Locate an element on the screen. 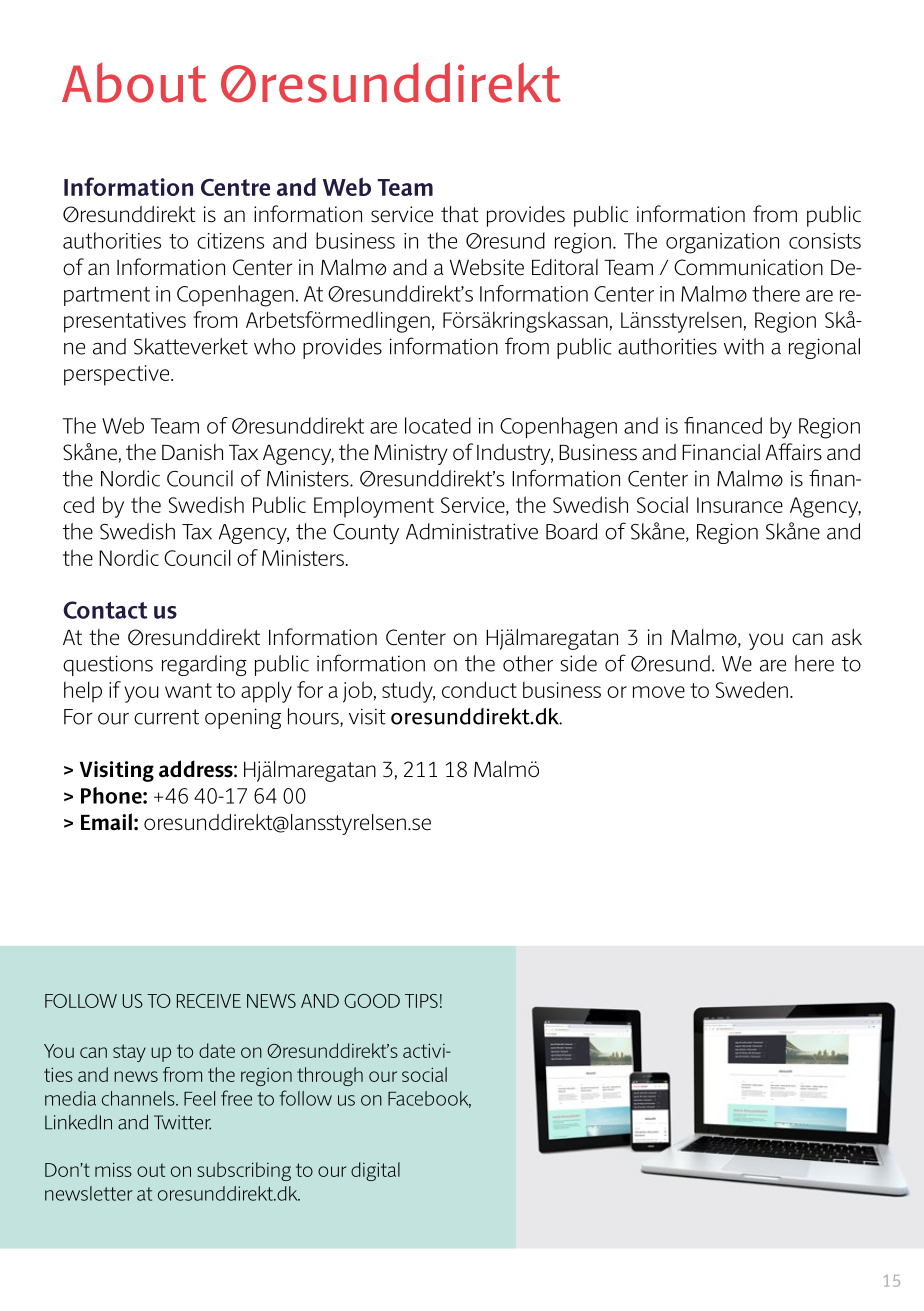  Twitter is located at coordinates (182, 1122).
